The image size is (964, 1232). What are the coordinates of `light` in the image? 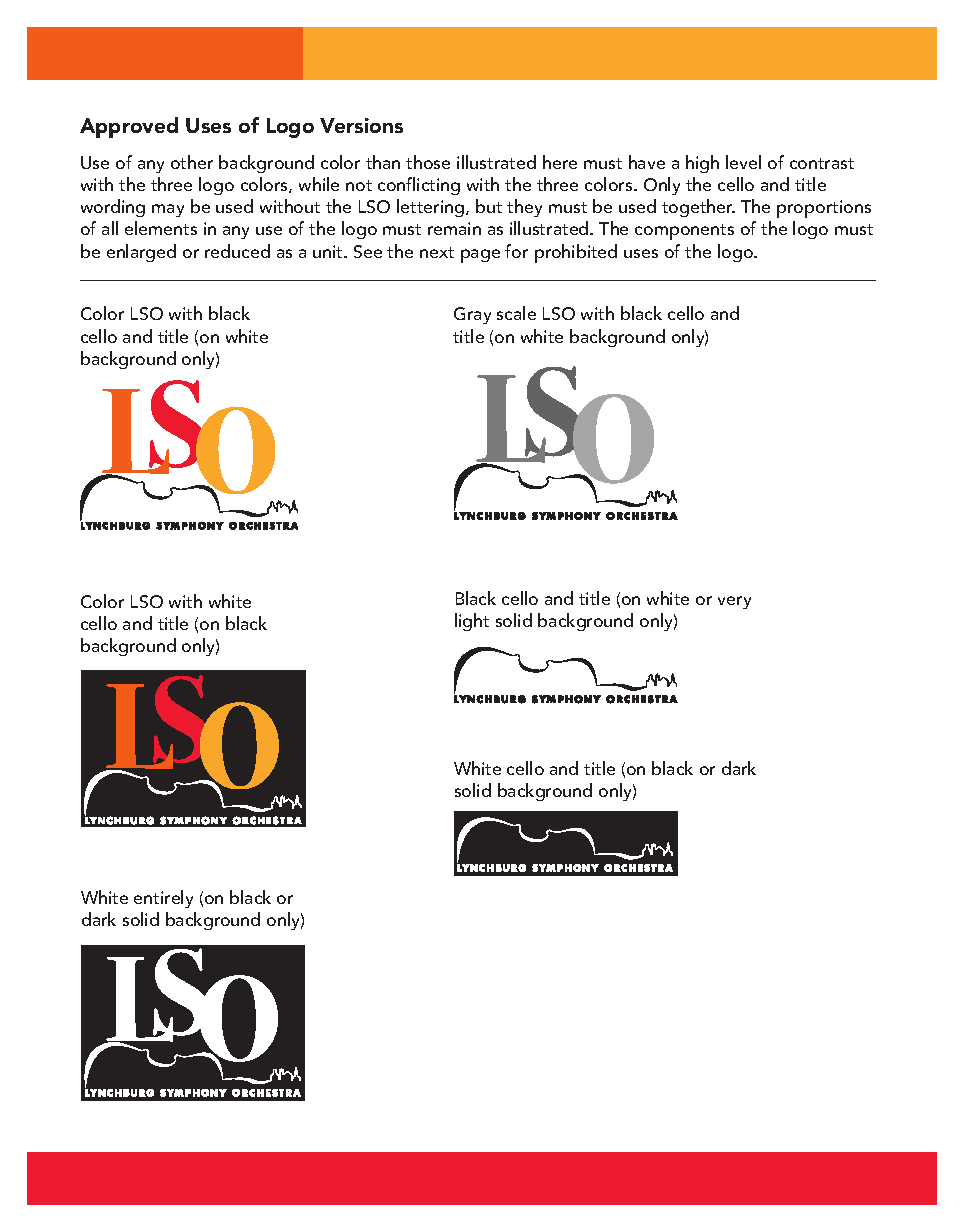 It's located at (472, 622).
